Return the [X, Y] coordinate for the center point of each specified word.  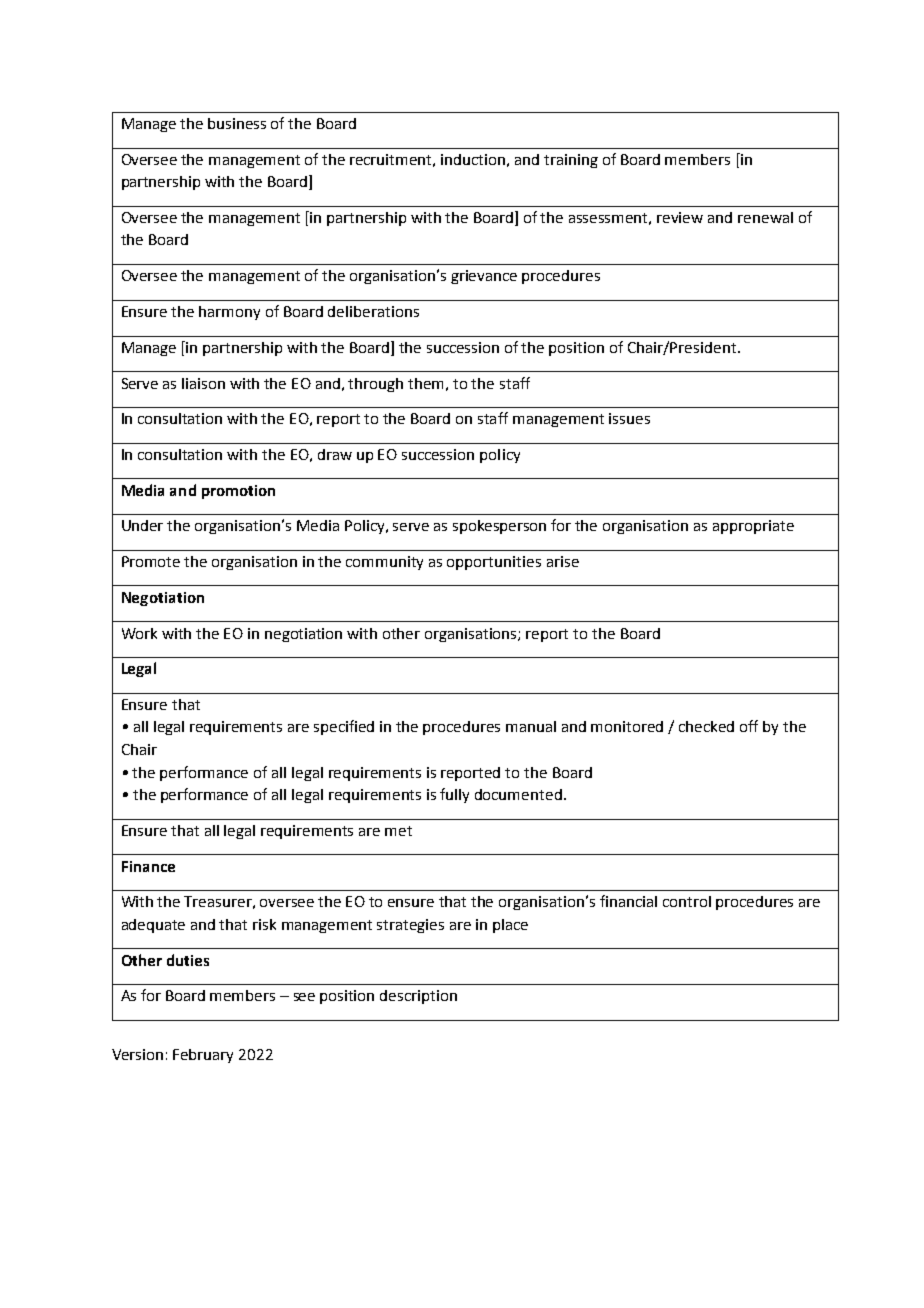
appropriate [753, 527]
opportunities [494, 563]
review [680, 217]
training [571, 161]
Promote [151, 561]
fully [454, 795]
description [418, 997]
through [375, 385]
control [687, 901]
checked [706, 726]
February [203, 1056]
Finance [148, 866]
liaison [203, 383]
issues [629, 418]
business [237, 123]
